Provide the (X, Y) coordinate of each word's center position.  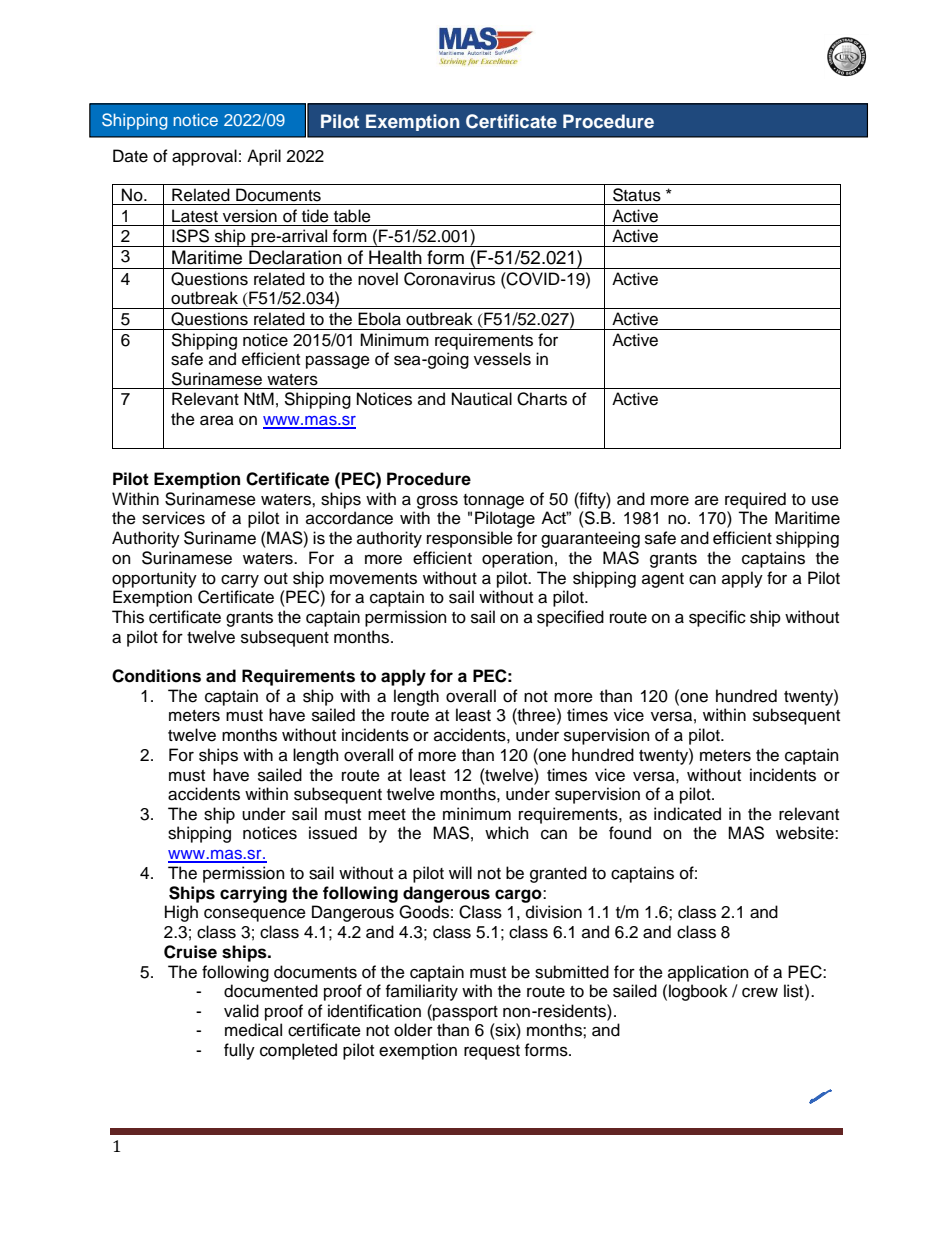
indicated (687, 814)
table (352, 216)
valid (241, 1011)
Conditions (156, 676)
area (217, 420)
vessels (502, 359)
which (507, 833)
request (492, 1052)
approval (204, 157)
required (755, 500)
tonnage (493, 501)
